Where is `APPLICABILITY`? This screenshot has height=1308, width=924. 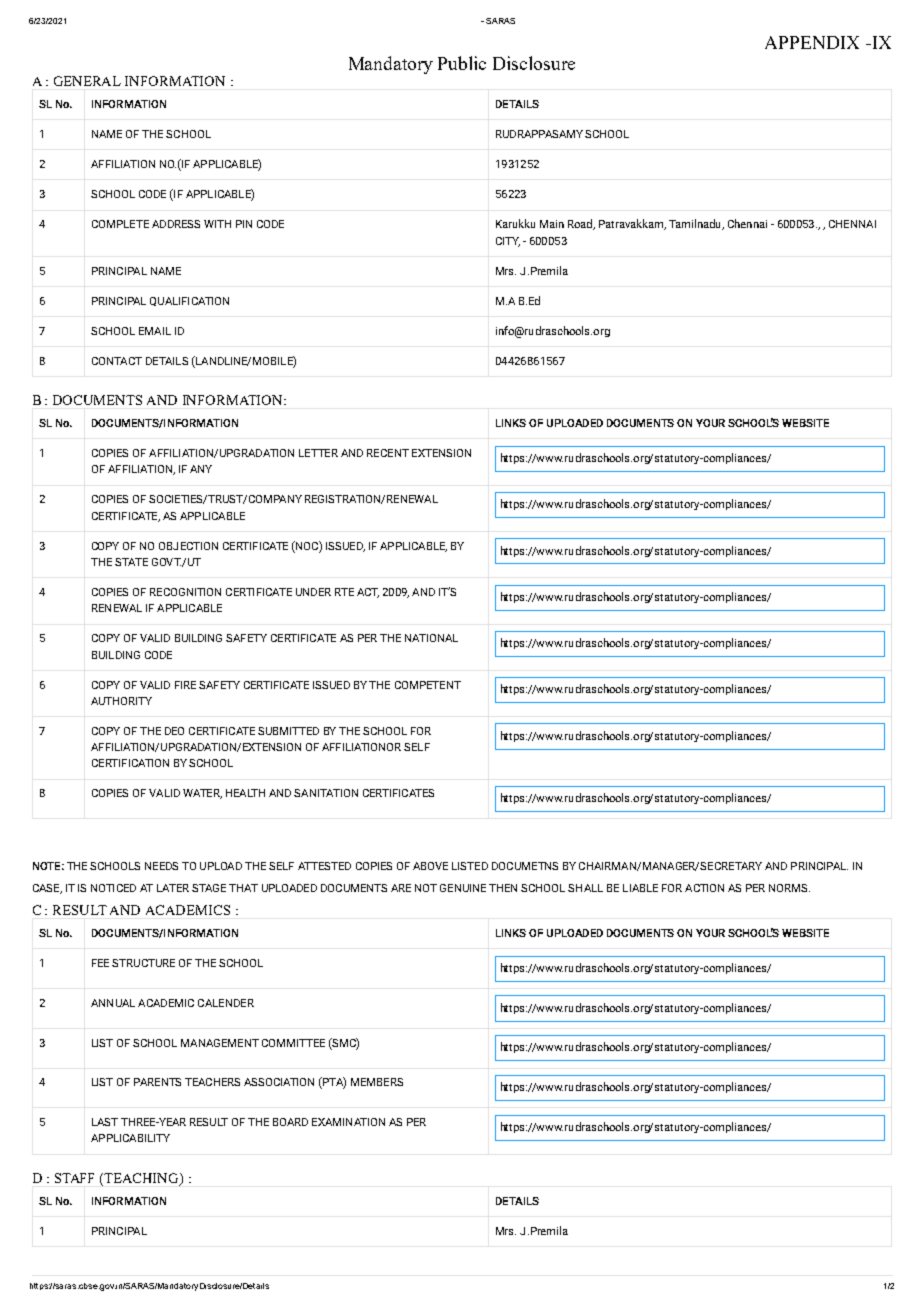
APPLICABILITY is located at coordinates (130, 1138).
